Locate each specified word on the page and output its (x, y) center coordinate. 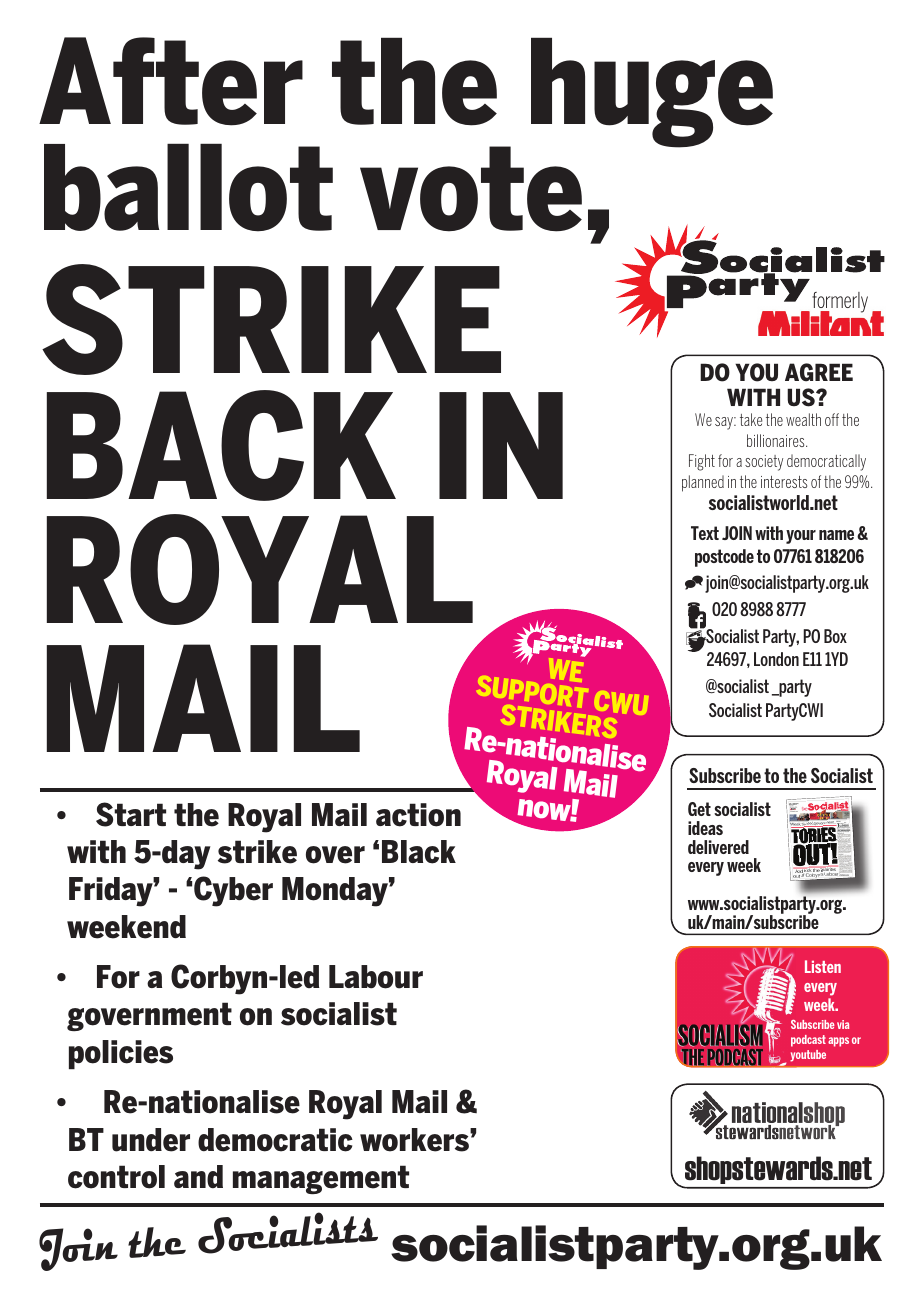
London (776, 659)
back (221, 445)
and (198, 1176)
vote (471, 189)
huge (652, 93)
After (171, 81)
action (418, 815)
